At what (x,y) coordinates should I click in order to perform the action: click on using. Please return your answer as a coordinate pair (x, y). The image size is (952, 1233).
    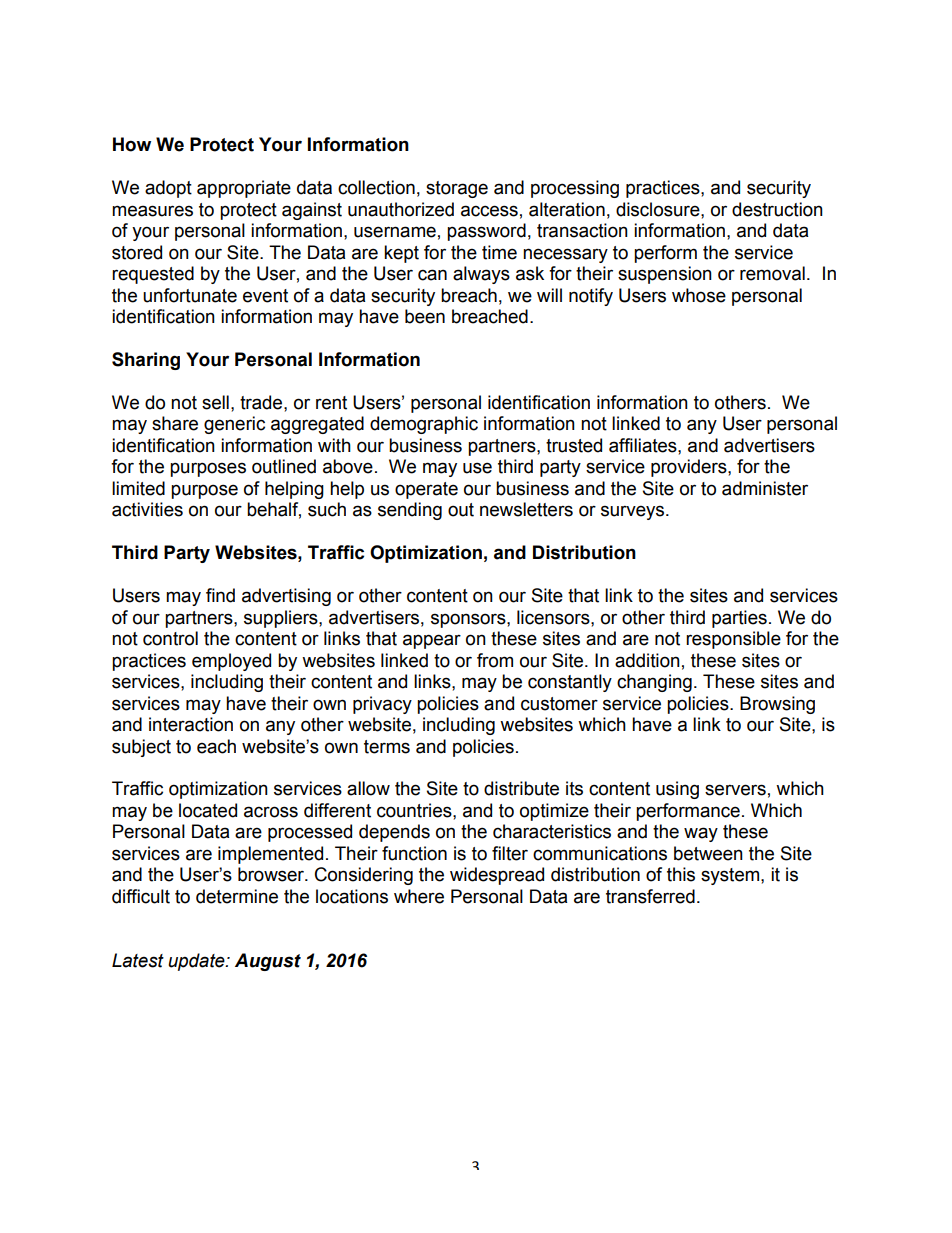
    Looking at the image, I should click on (677, 790).
